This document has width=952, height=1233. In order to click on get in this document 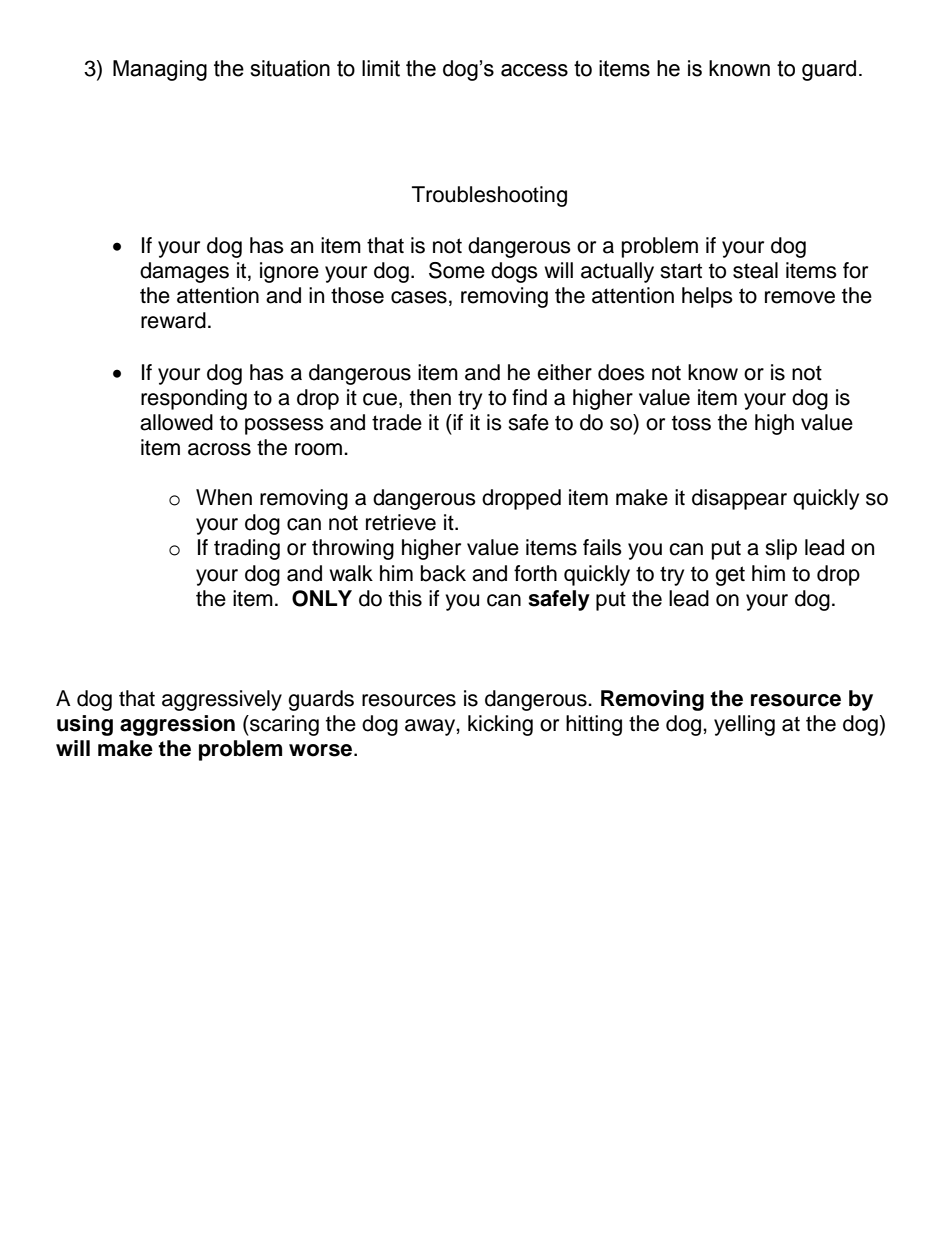, I will do `click(730, 576)`.
